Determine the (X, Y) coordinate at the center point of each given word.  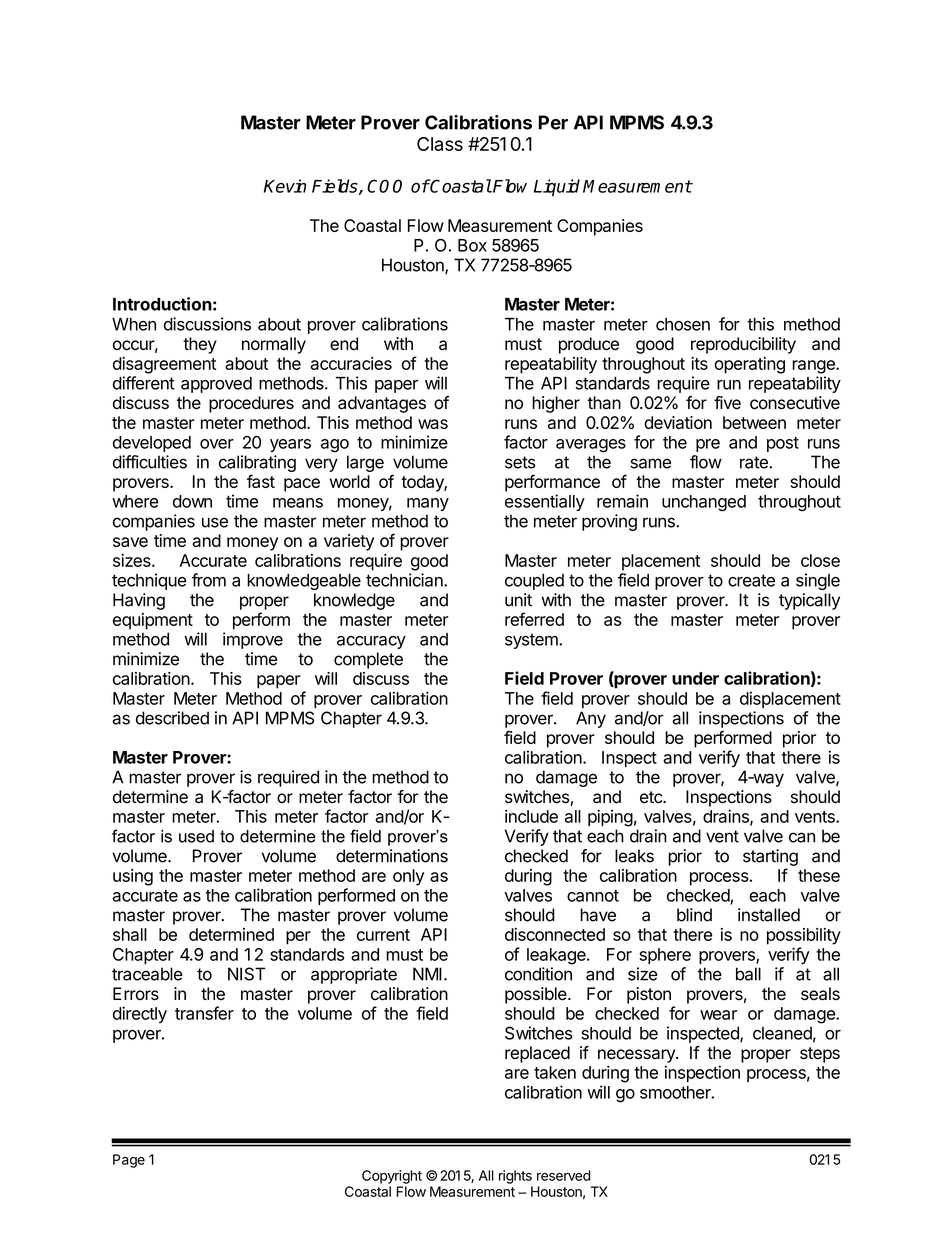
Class (440, 144)
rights (515, 1177)
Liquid (557, 187)
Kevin (285, 186)
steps (820, 1055)
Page (129, 1161)
